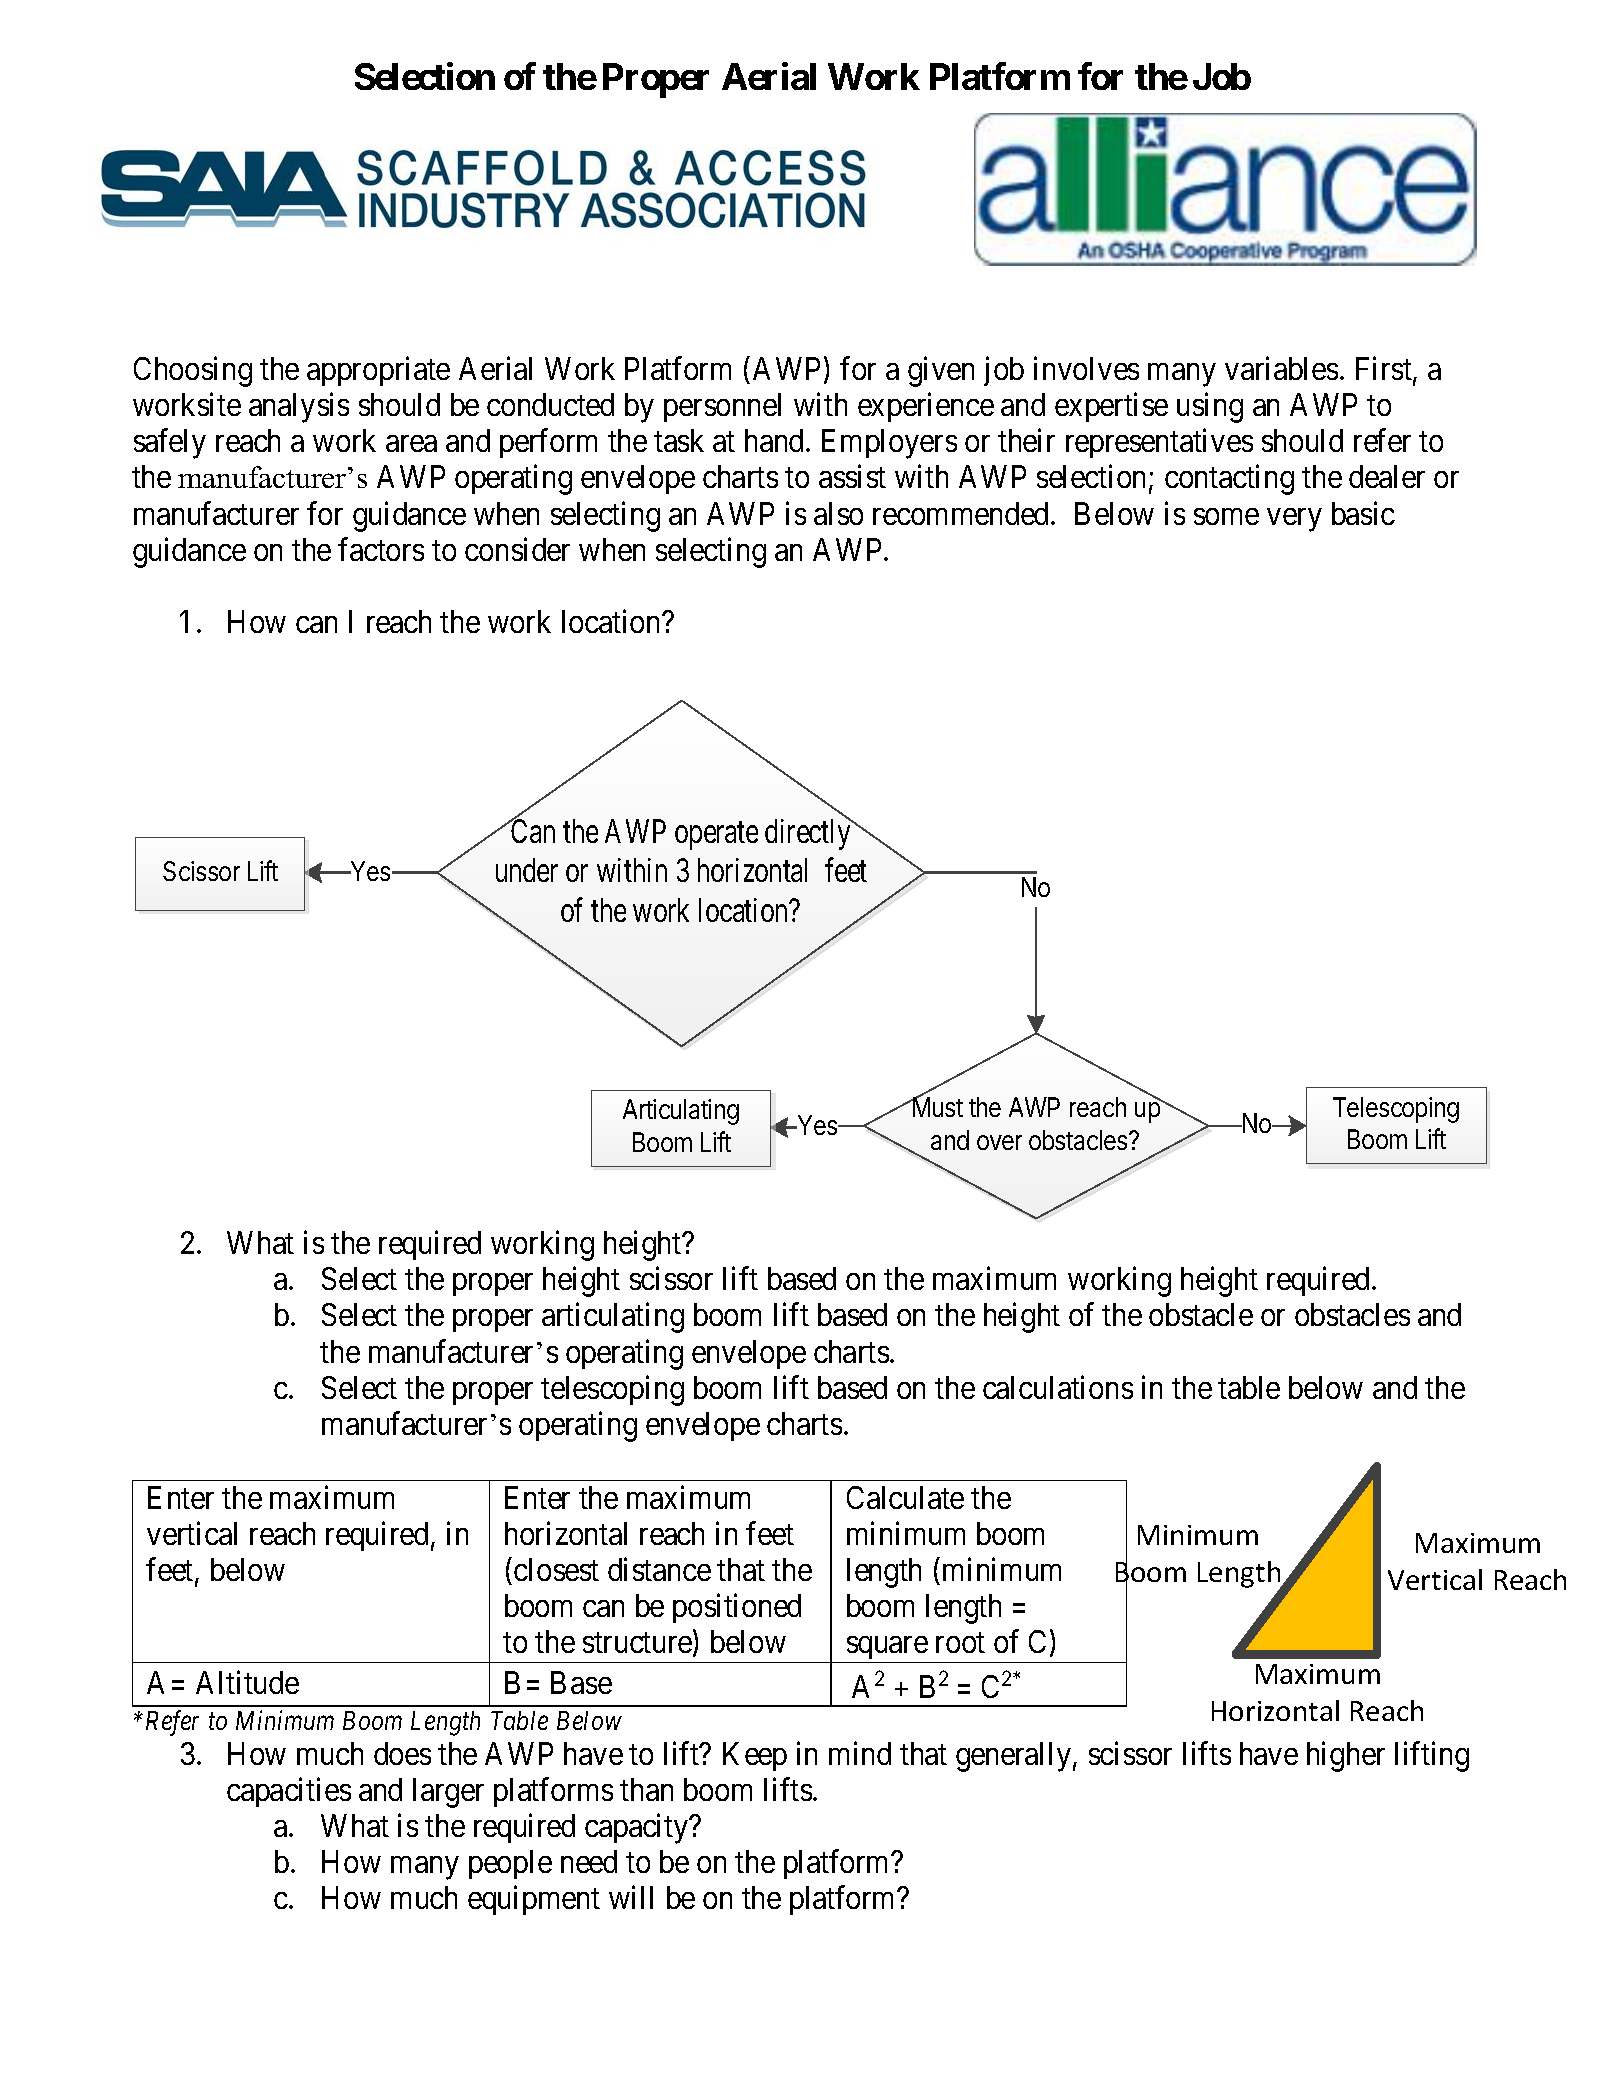 This screenshot has width=1604, height=2076. What do you see at coordinates (716, 836) in the screenshot?
I see `operate` at bounding box center [716, 836].
